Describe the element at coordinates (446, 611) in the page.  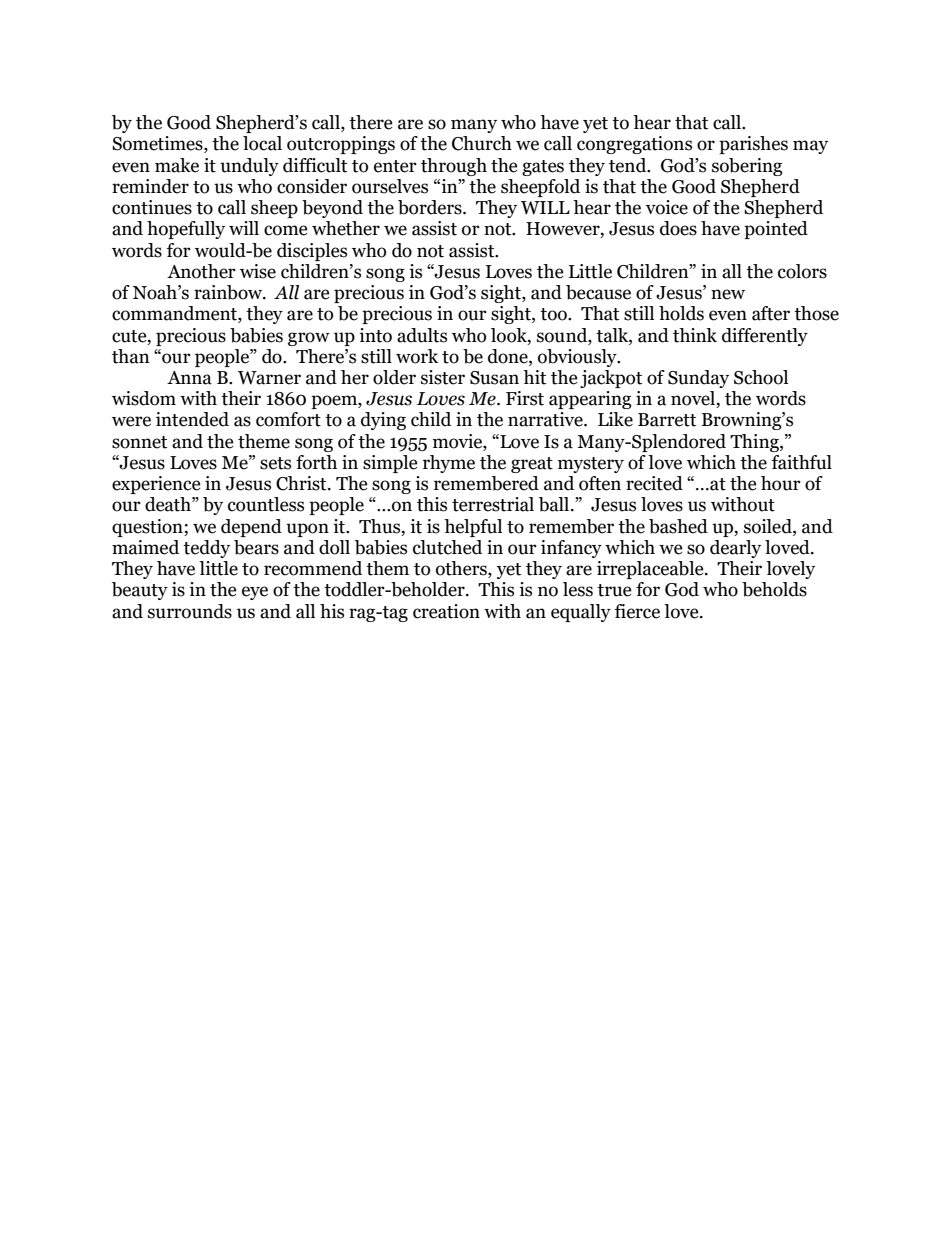
I see `creation` at that location.
